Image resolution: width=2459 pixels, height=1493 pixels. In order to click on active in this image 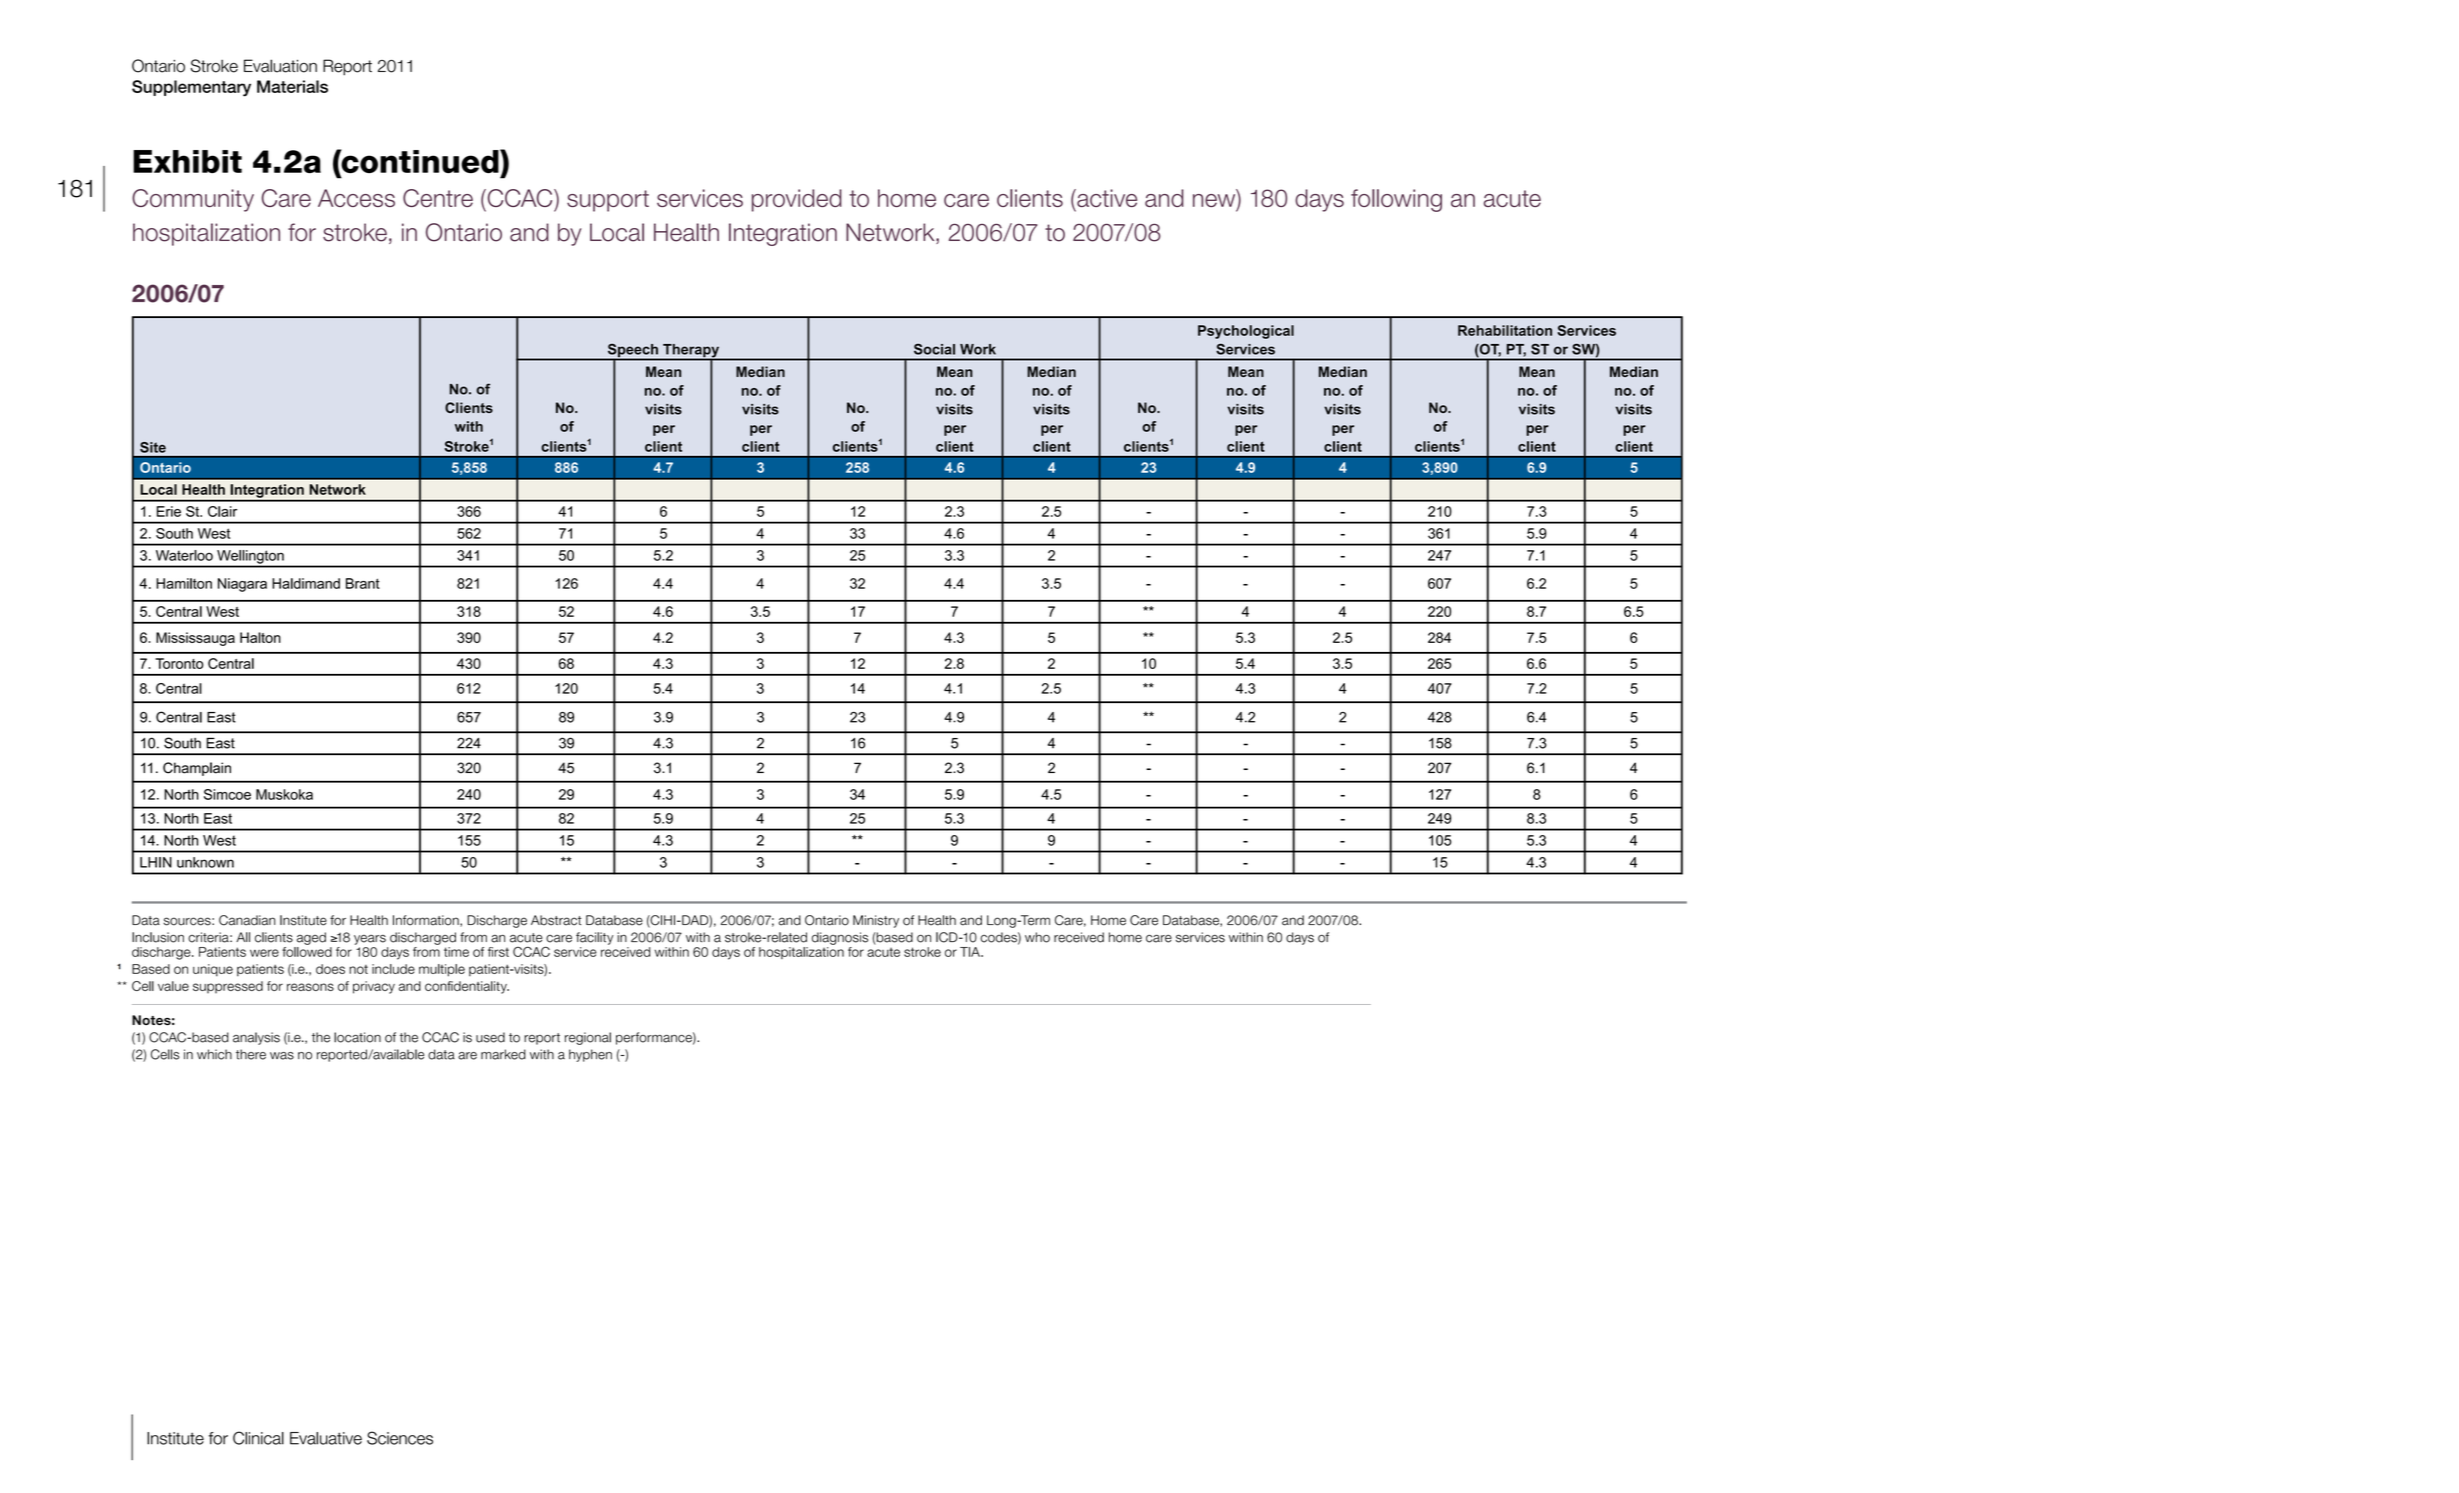, I will do `click(1106, 198)`.
